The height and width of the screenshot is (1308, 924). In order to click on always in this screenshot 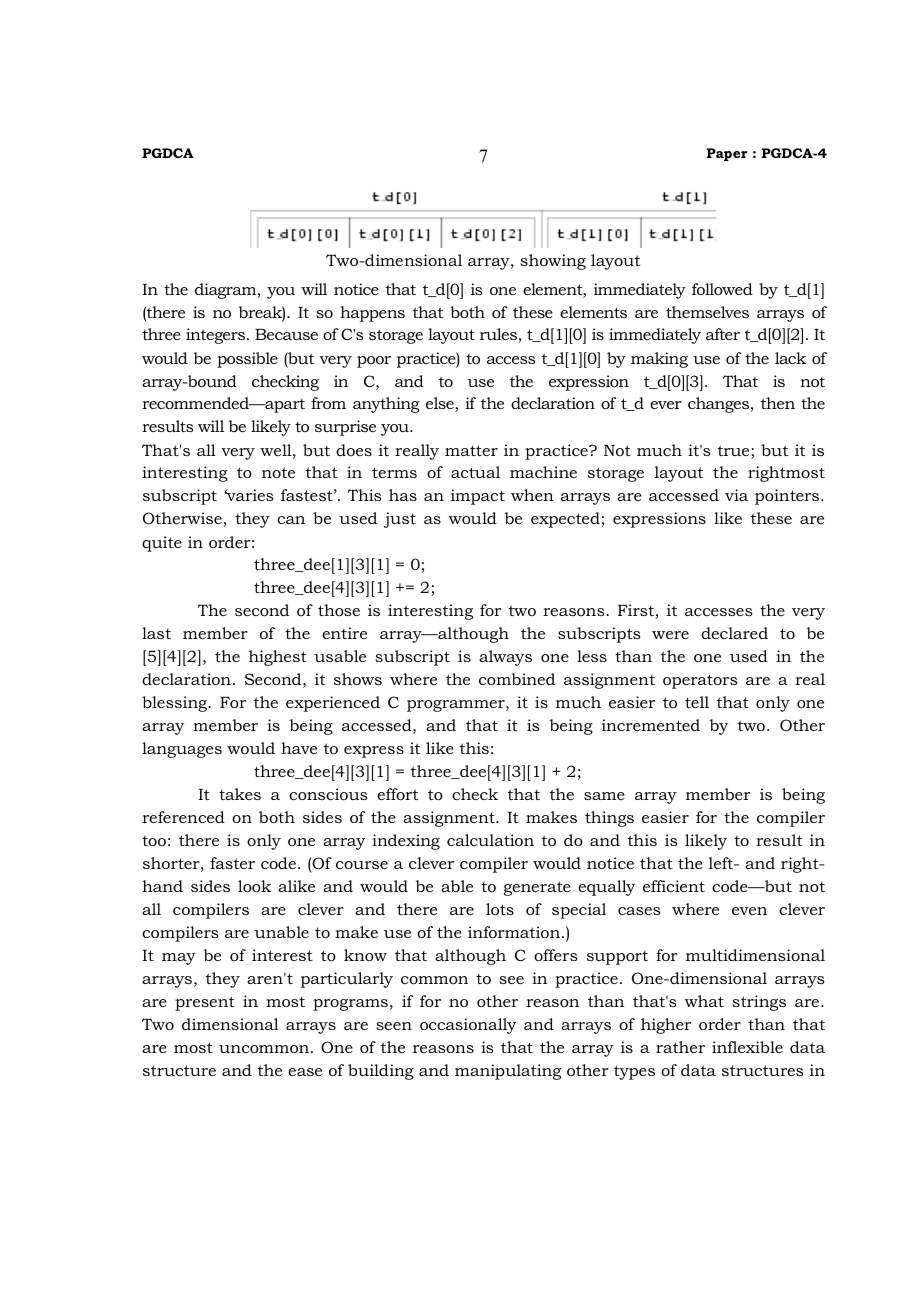, I will do `click(505, 658)`.
